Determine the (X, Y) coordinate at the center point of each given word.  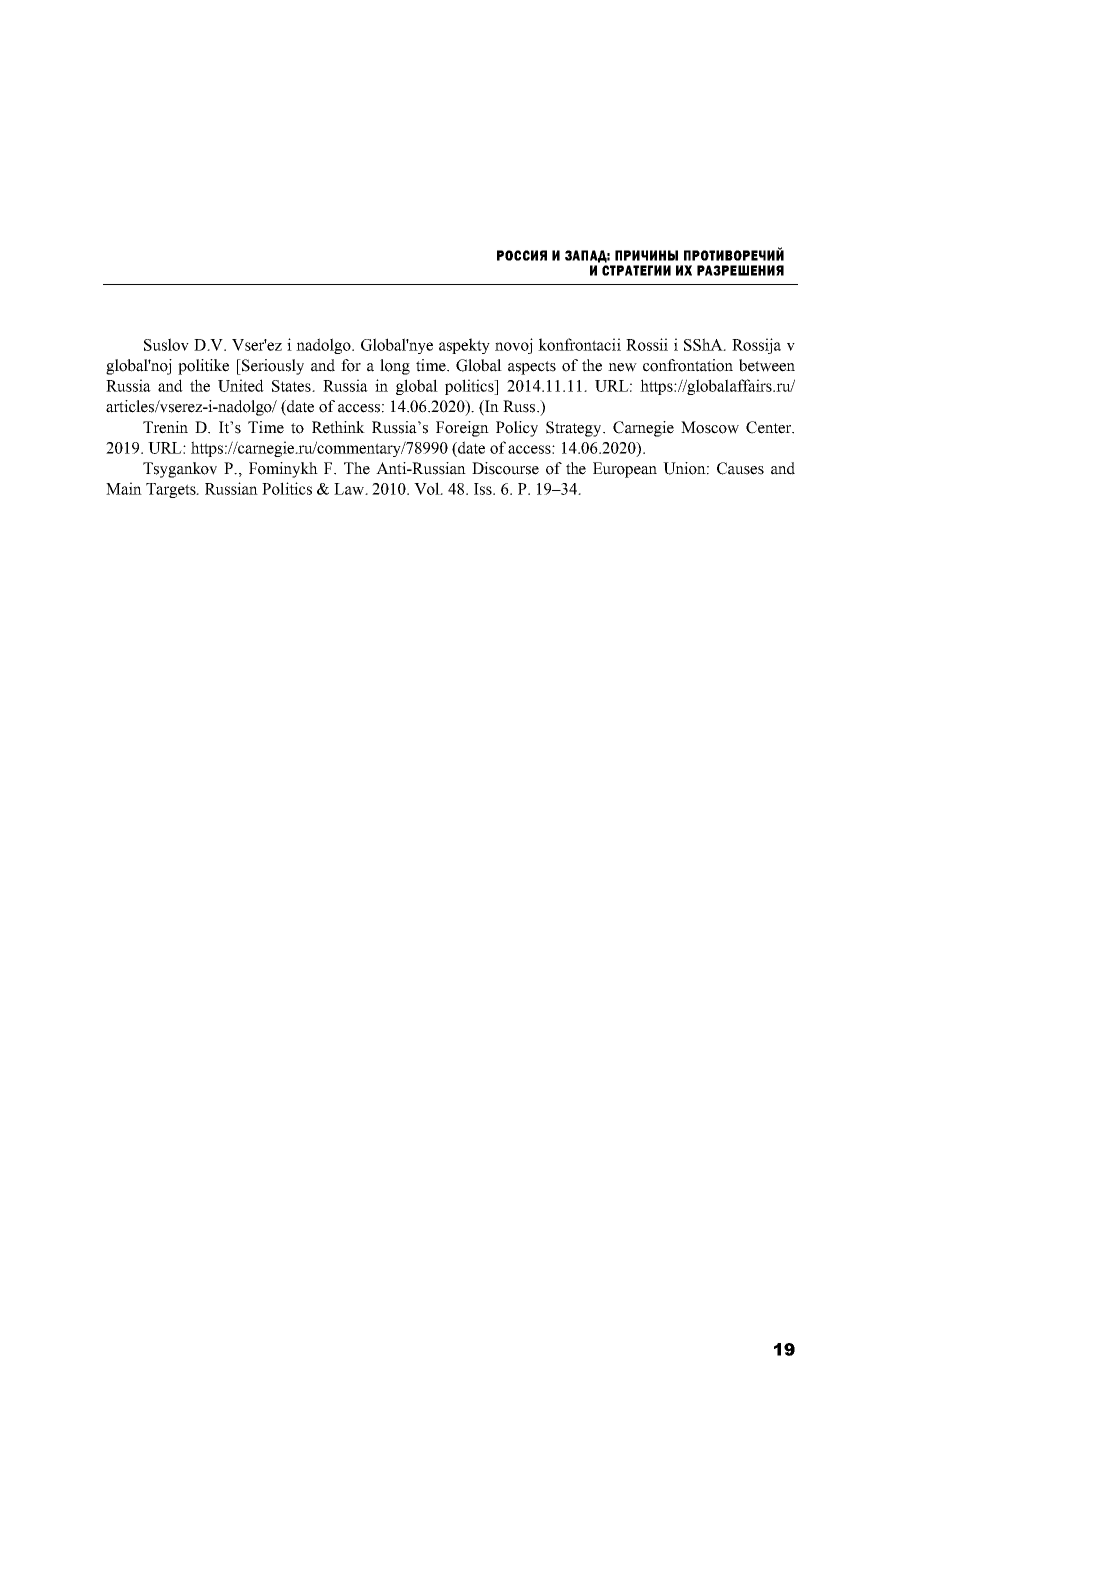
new (622, 367)
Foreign (462, 429)
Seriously (272, 367)
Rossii (647, 344)
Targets (172, 490)
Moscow (710, 427)
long (395, 367)
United (241, 385)
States (292, 386)
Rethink (338, 427)
